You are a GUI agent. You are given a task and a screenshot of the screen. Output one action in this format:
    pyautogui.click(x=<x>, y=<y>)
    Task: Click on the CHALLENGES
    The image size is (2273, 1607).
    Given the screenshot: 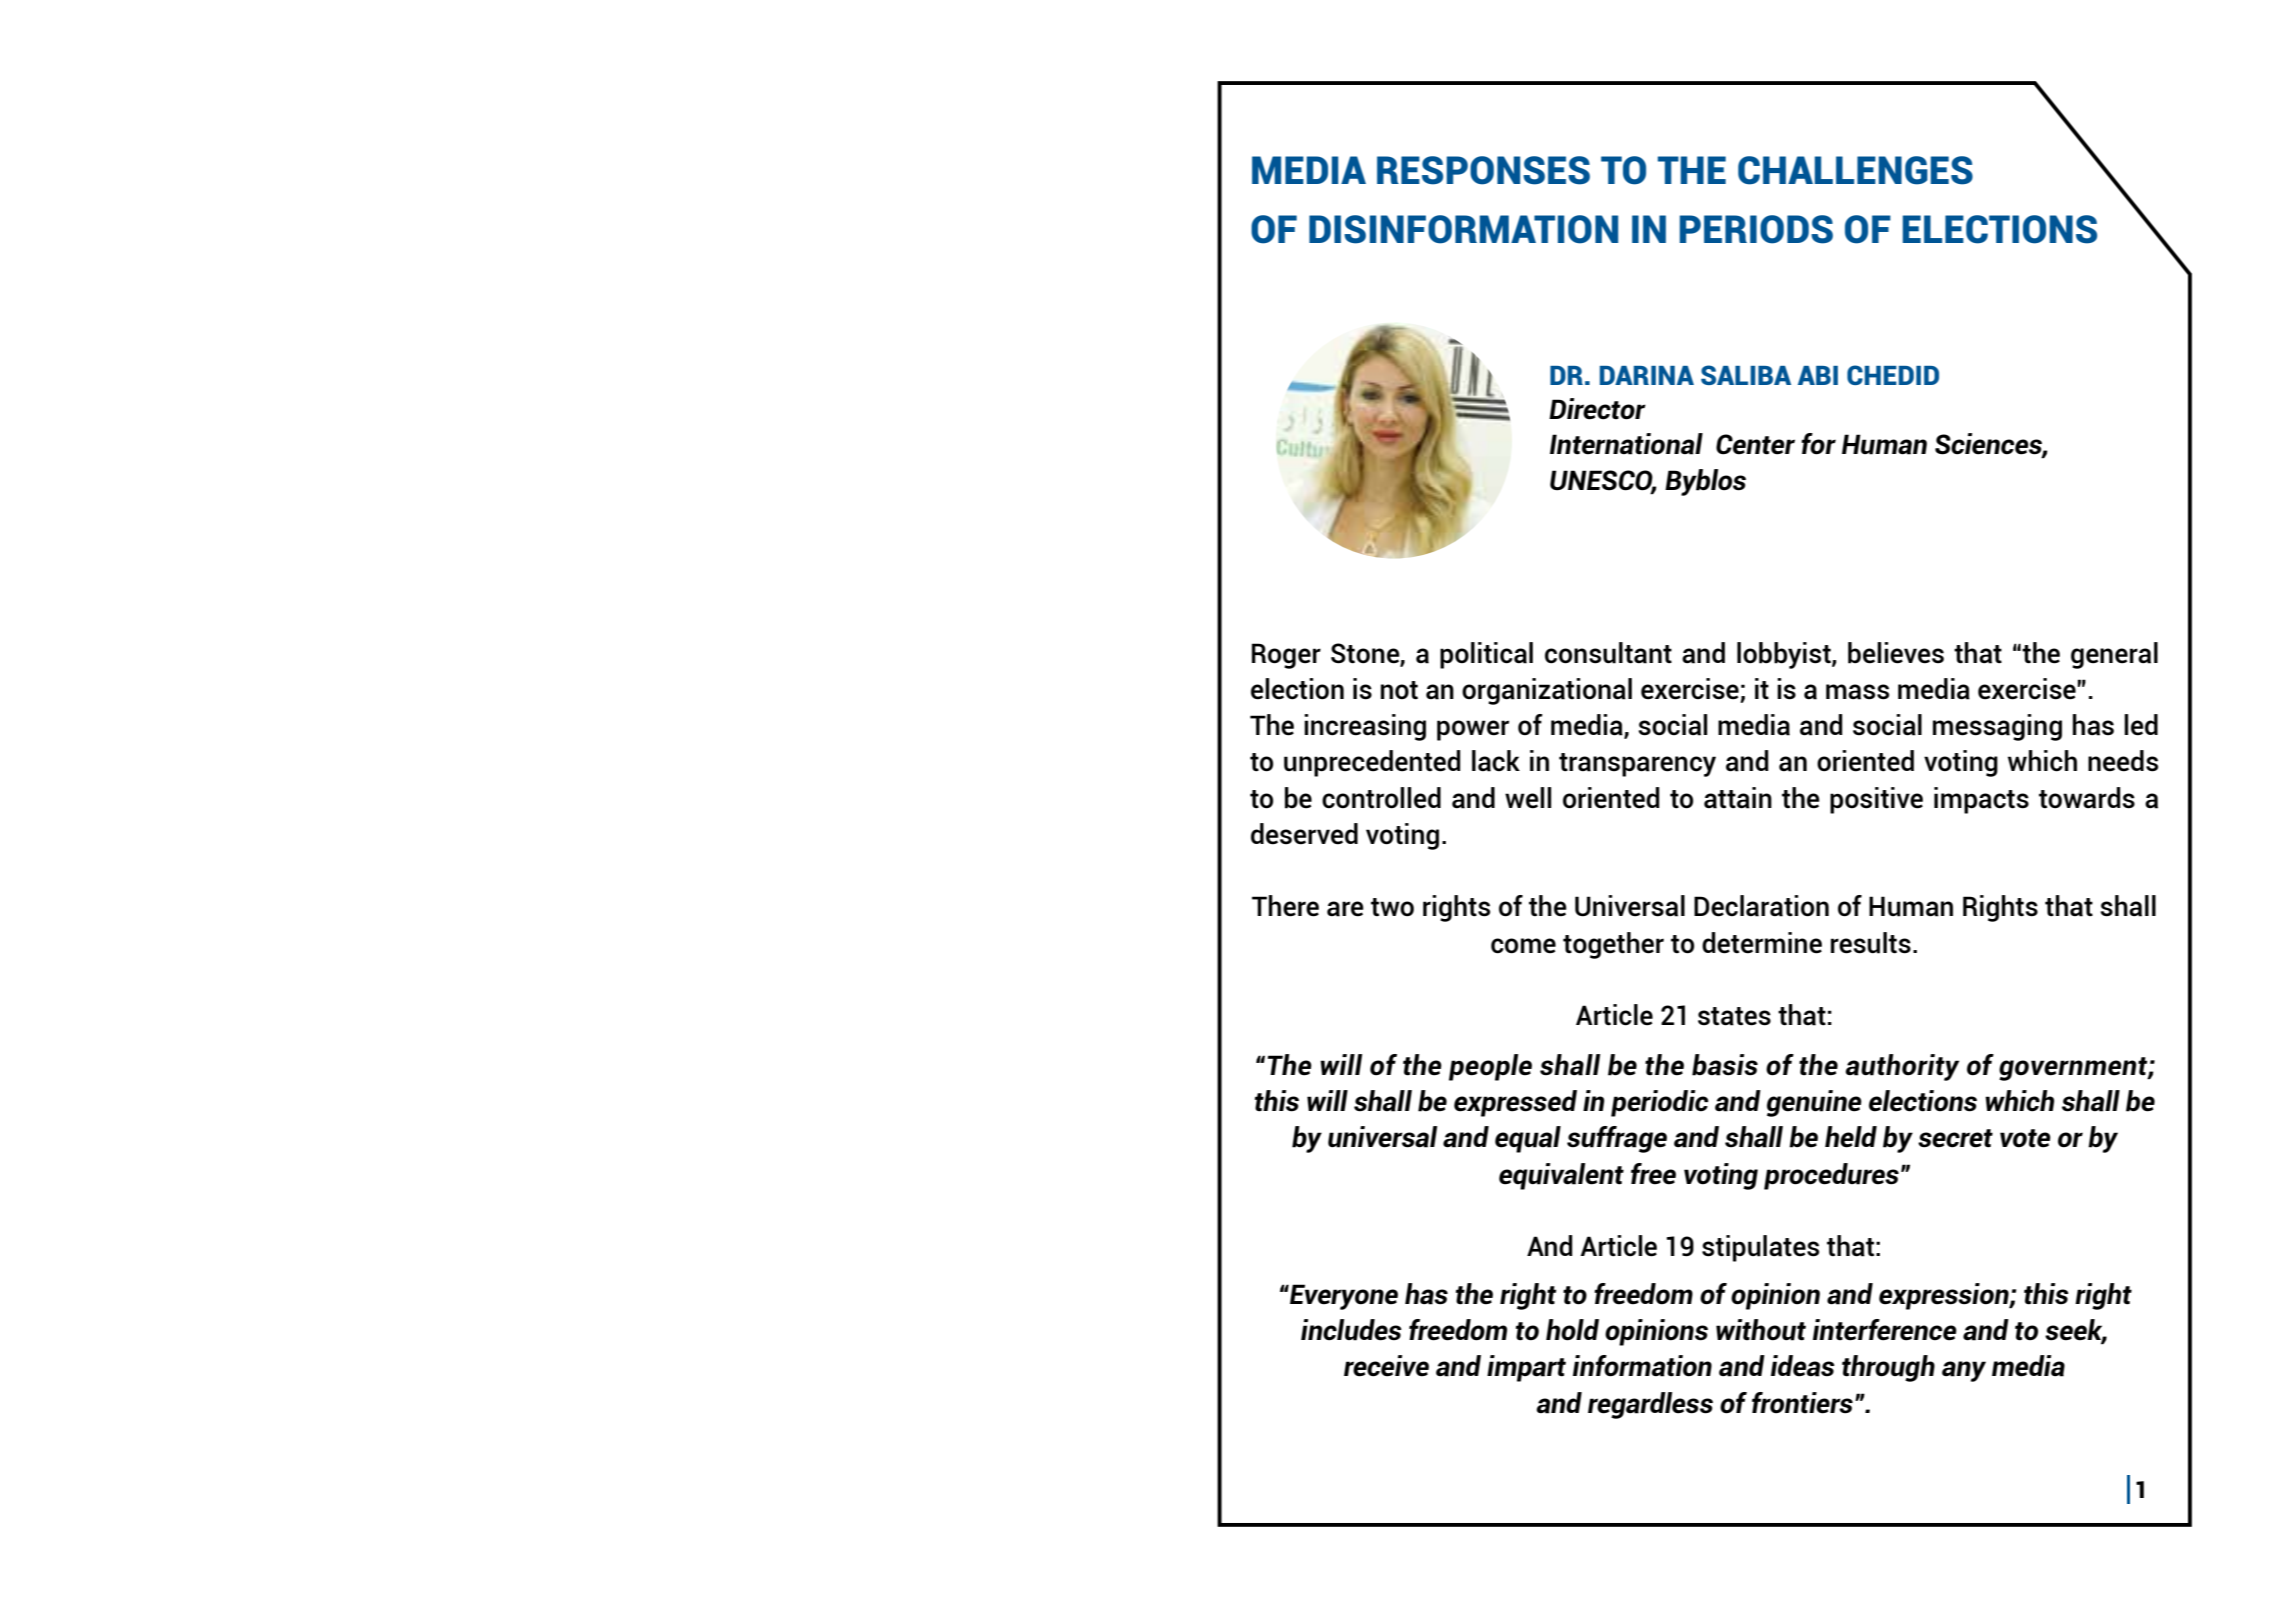 What is the action you would take?
    pyautogui.click(x=1855, y=170)
